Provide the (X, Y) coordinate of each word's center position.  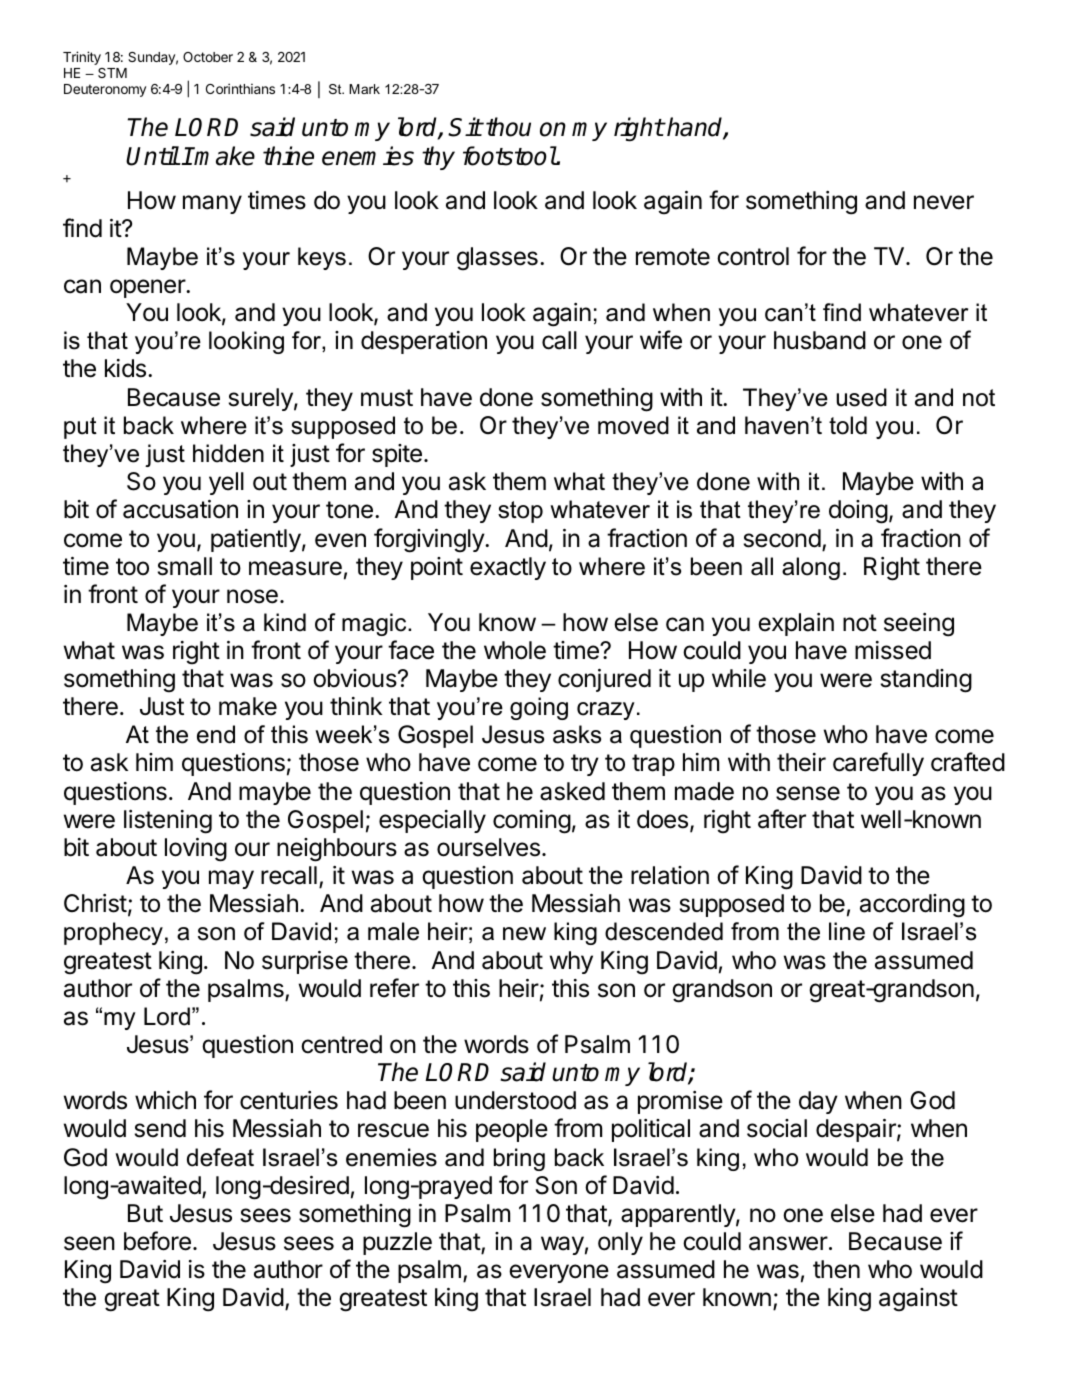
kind (285, 622)
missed (893, 650)
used (861, 397)
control (753, 256)
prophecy (113, 933)
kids (125, 368)
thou (508, 127)
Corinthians (240, 88)
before (157, 1241)
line (847, 931)
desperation (424, 342)
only (620, 1243)
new (524, 934)
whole (515, 650)
